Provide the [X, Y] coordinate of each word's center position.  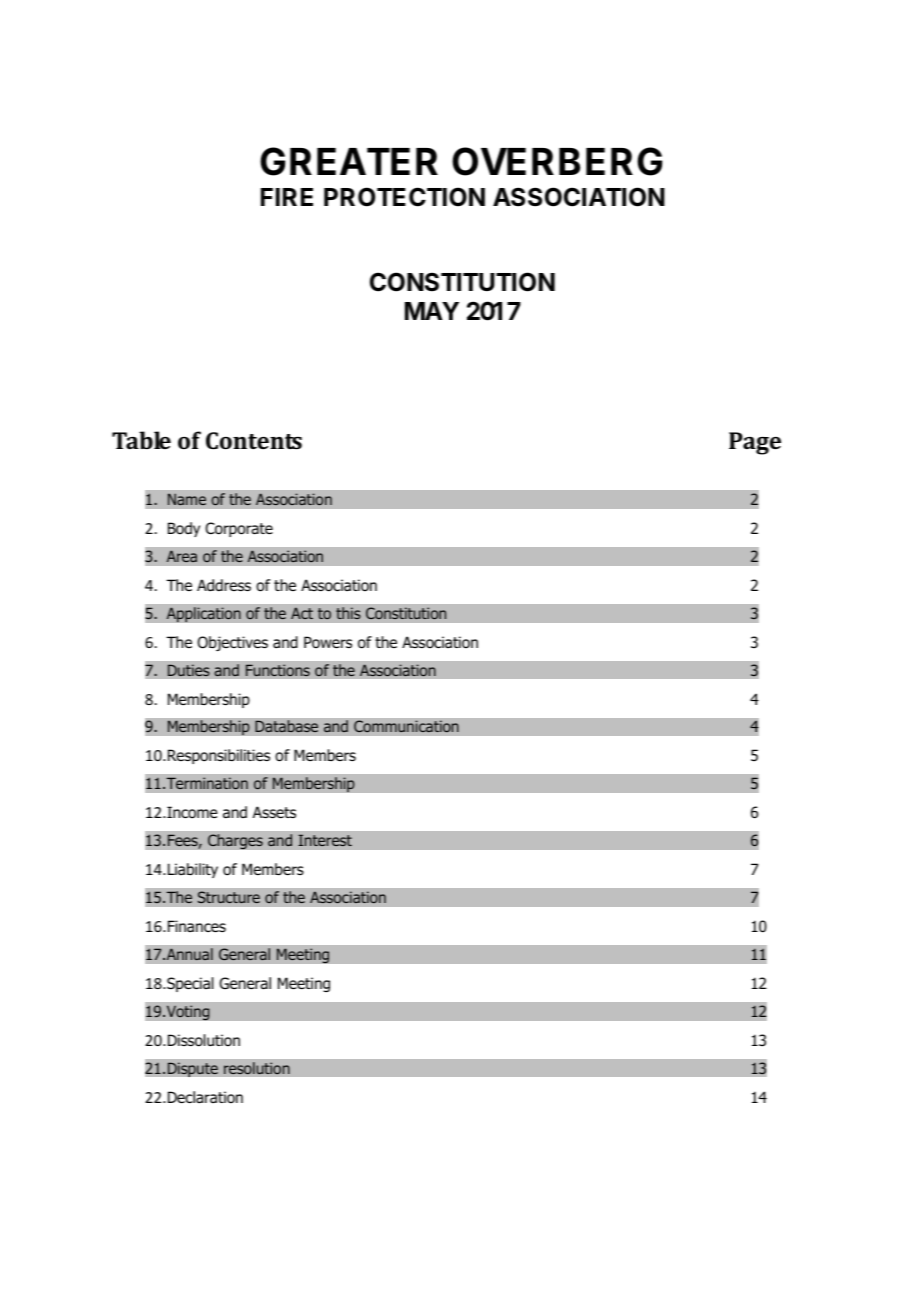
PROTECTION [404, 197]
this [348, 613]
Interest [325, 840]
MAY [432, 311]
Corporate [239, 529]
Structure [229, 897]
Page [755, 443]
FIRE [287, 197]
